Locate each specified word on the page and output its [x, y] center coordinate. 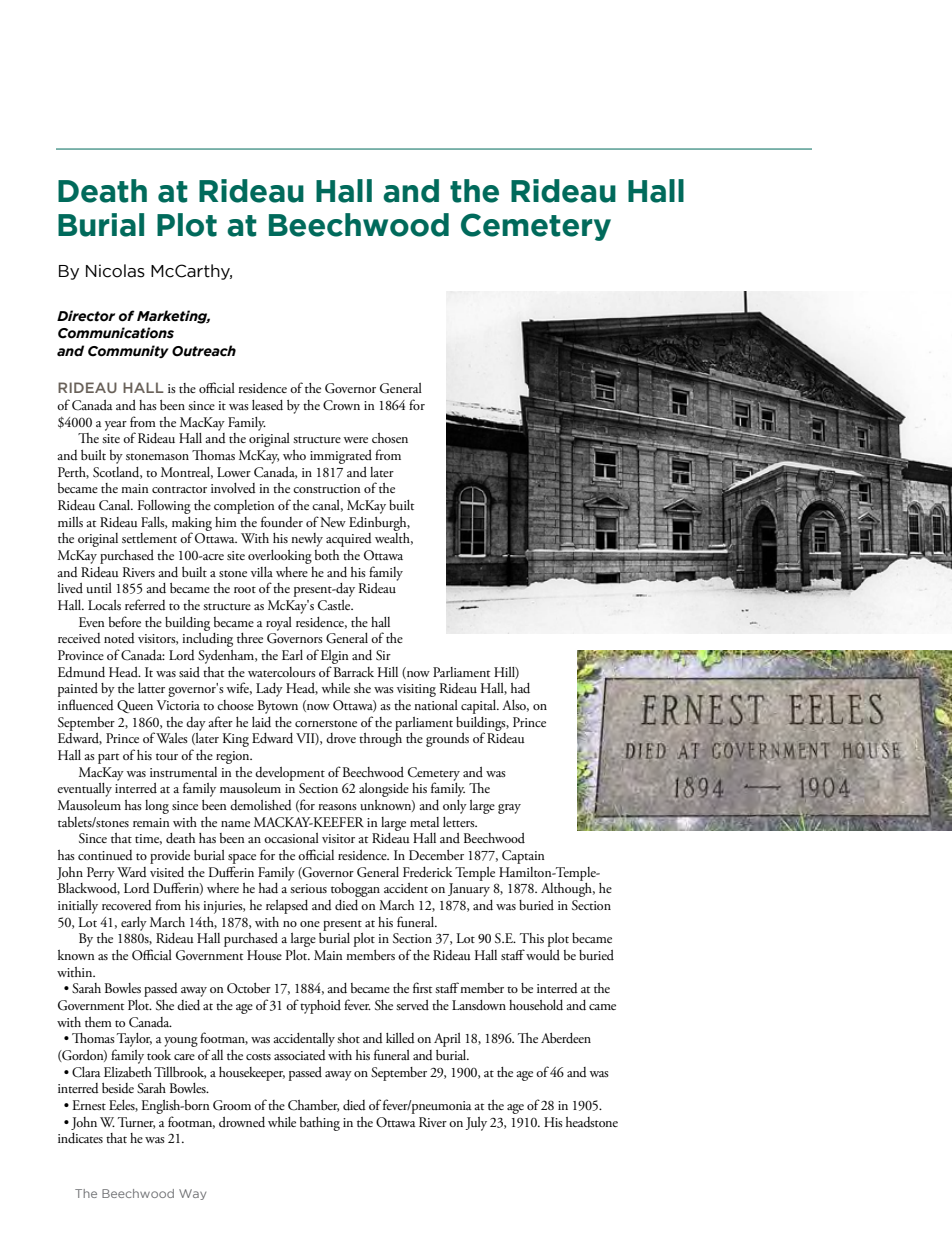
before [125, 621]
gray [509, 809]
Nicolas [115, 271]
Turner [136, 1123]
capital [480, 707]
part [108, 758]
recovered [127, 905]
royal [279, 624]
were [355, 440]
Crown [341, 405]
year [116, 426]
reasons [337, 807]
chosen [390, 438]
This [532, 938]
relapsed [287, 907]
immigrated [341, 457]
